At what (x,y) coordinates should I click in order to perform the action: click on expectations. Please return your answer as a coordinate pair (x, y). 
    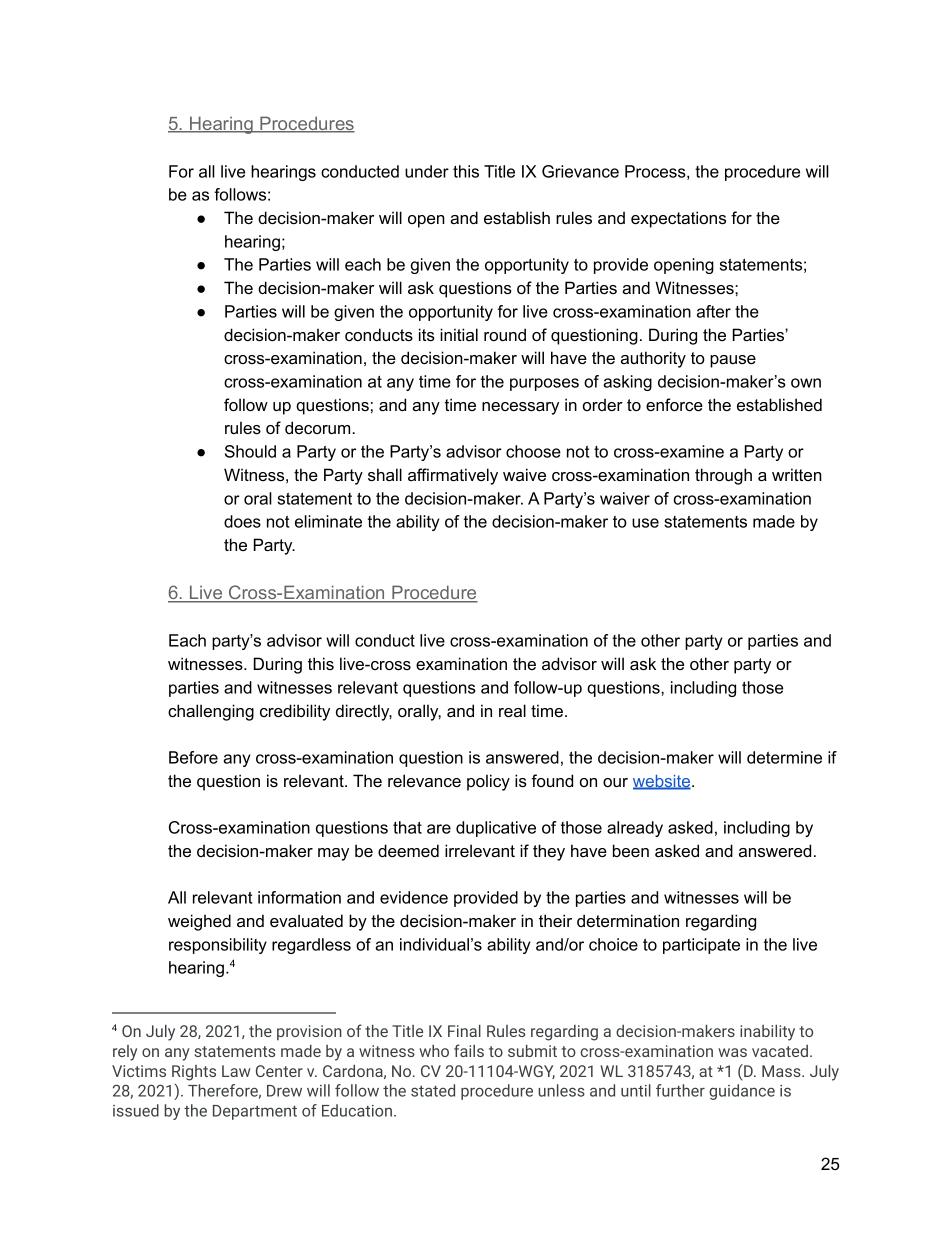
    Looking at the image, I should click on (678, 219).
